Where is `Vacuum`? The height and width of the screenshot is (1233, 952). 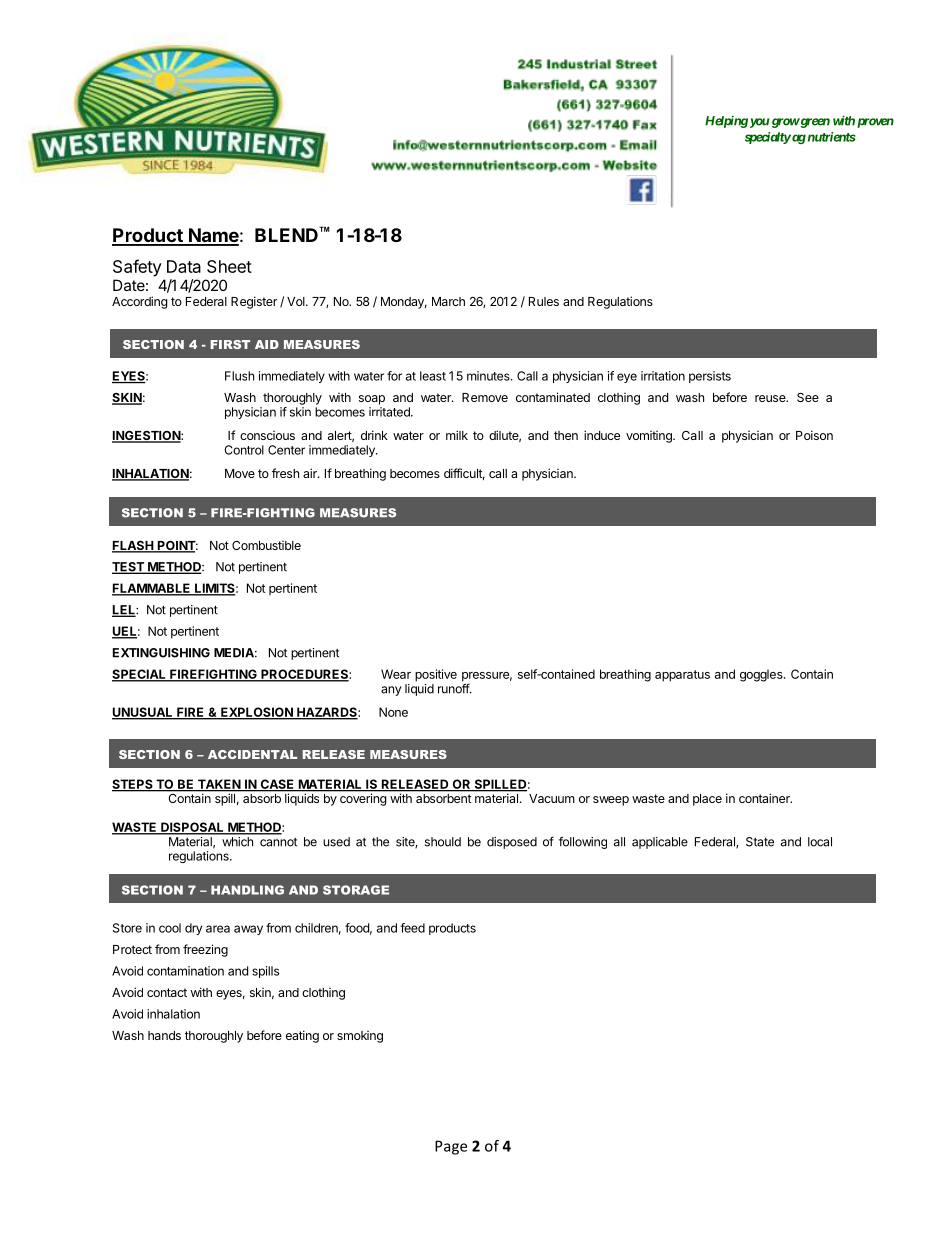
Vacuum is located at coordinates (552, 798).
